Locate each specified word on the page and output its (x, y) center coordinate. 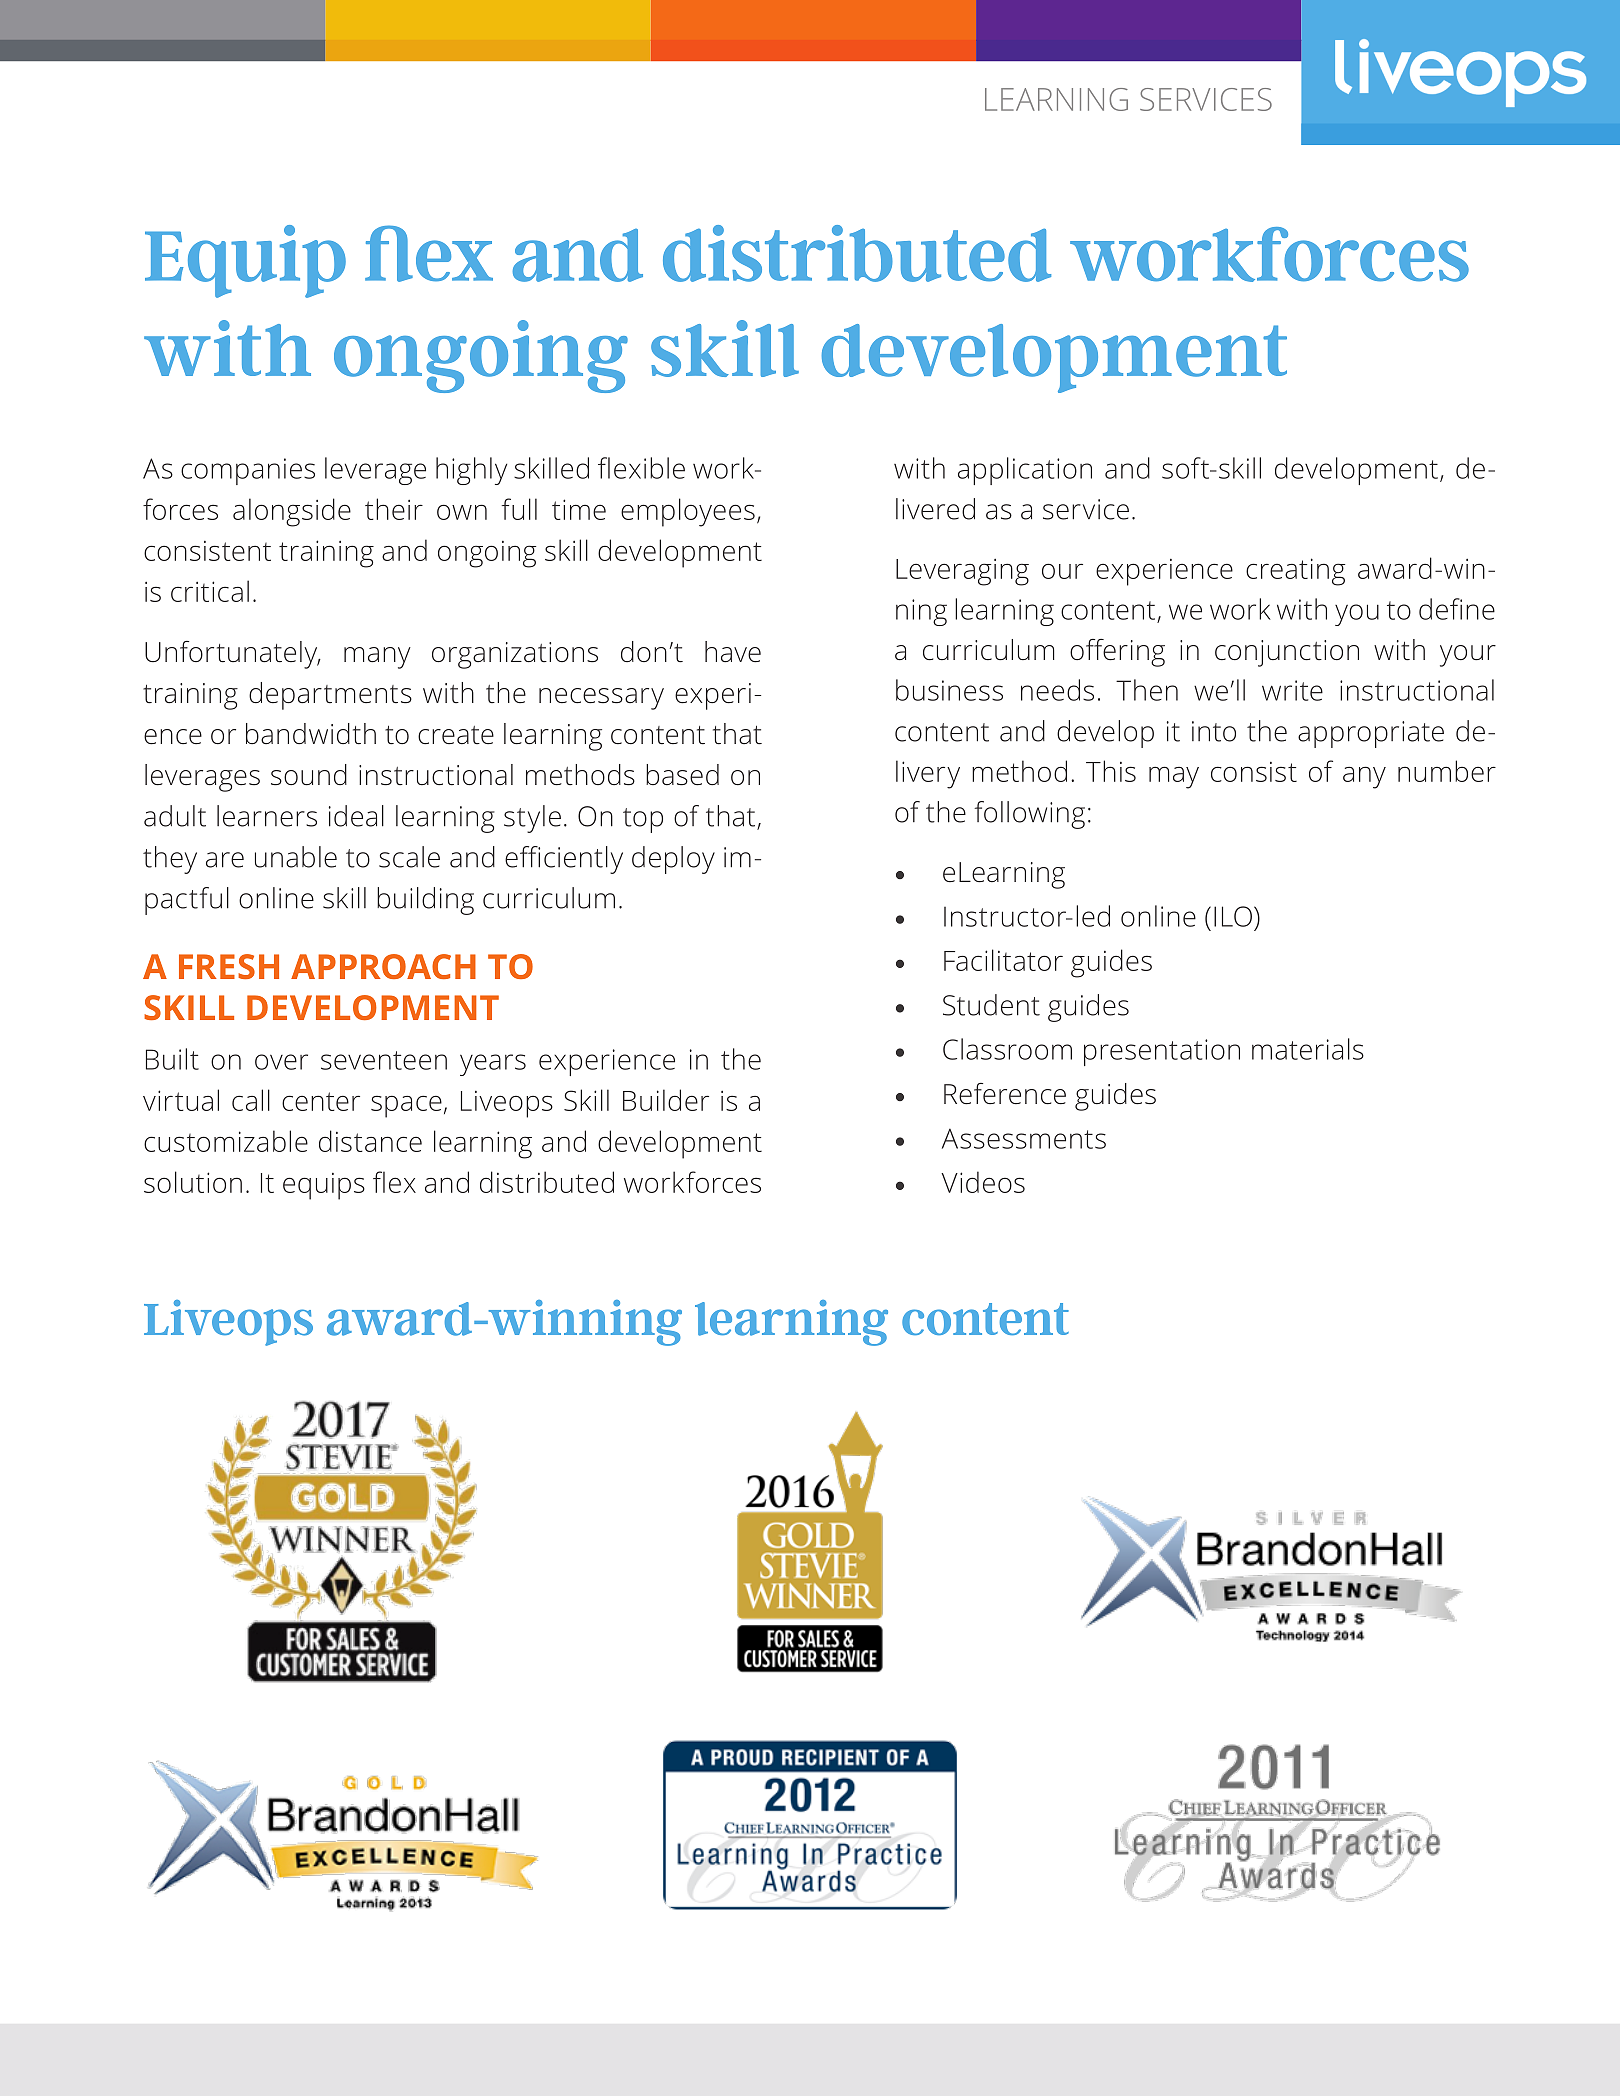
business (949, 690)
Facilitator (1003, 960)
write (1292, 690)
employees (688, 512)
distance (370, 1141)
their (394, 509)
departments (330, 696)
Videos (983, 1182)
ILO (1233, 916)
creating (1295, 572)
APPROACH (383, 966)
